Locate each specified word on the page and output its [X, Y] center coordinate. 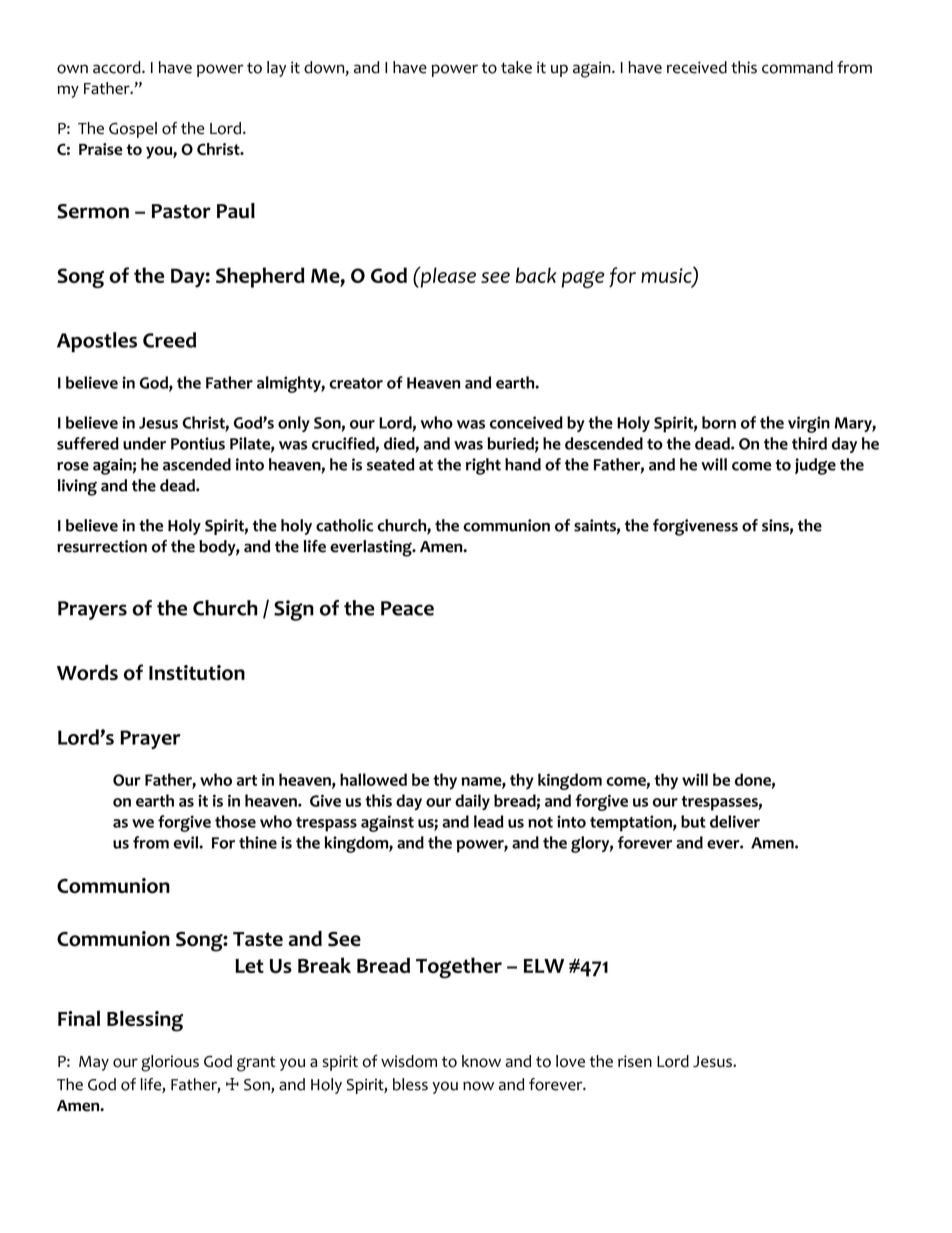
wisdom [409, 1061]
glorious [170, 1063]
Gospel [133, 130]
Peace [407, 608]
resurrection [102, 546]
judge [815, 466]
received [697, 67]
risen [635, 1061]
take [516, 67]
